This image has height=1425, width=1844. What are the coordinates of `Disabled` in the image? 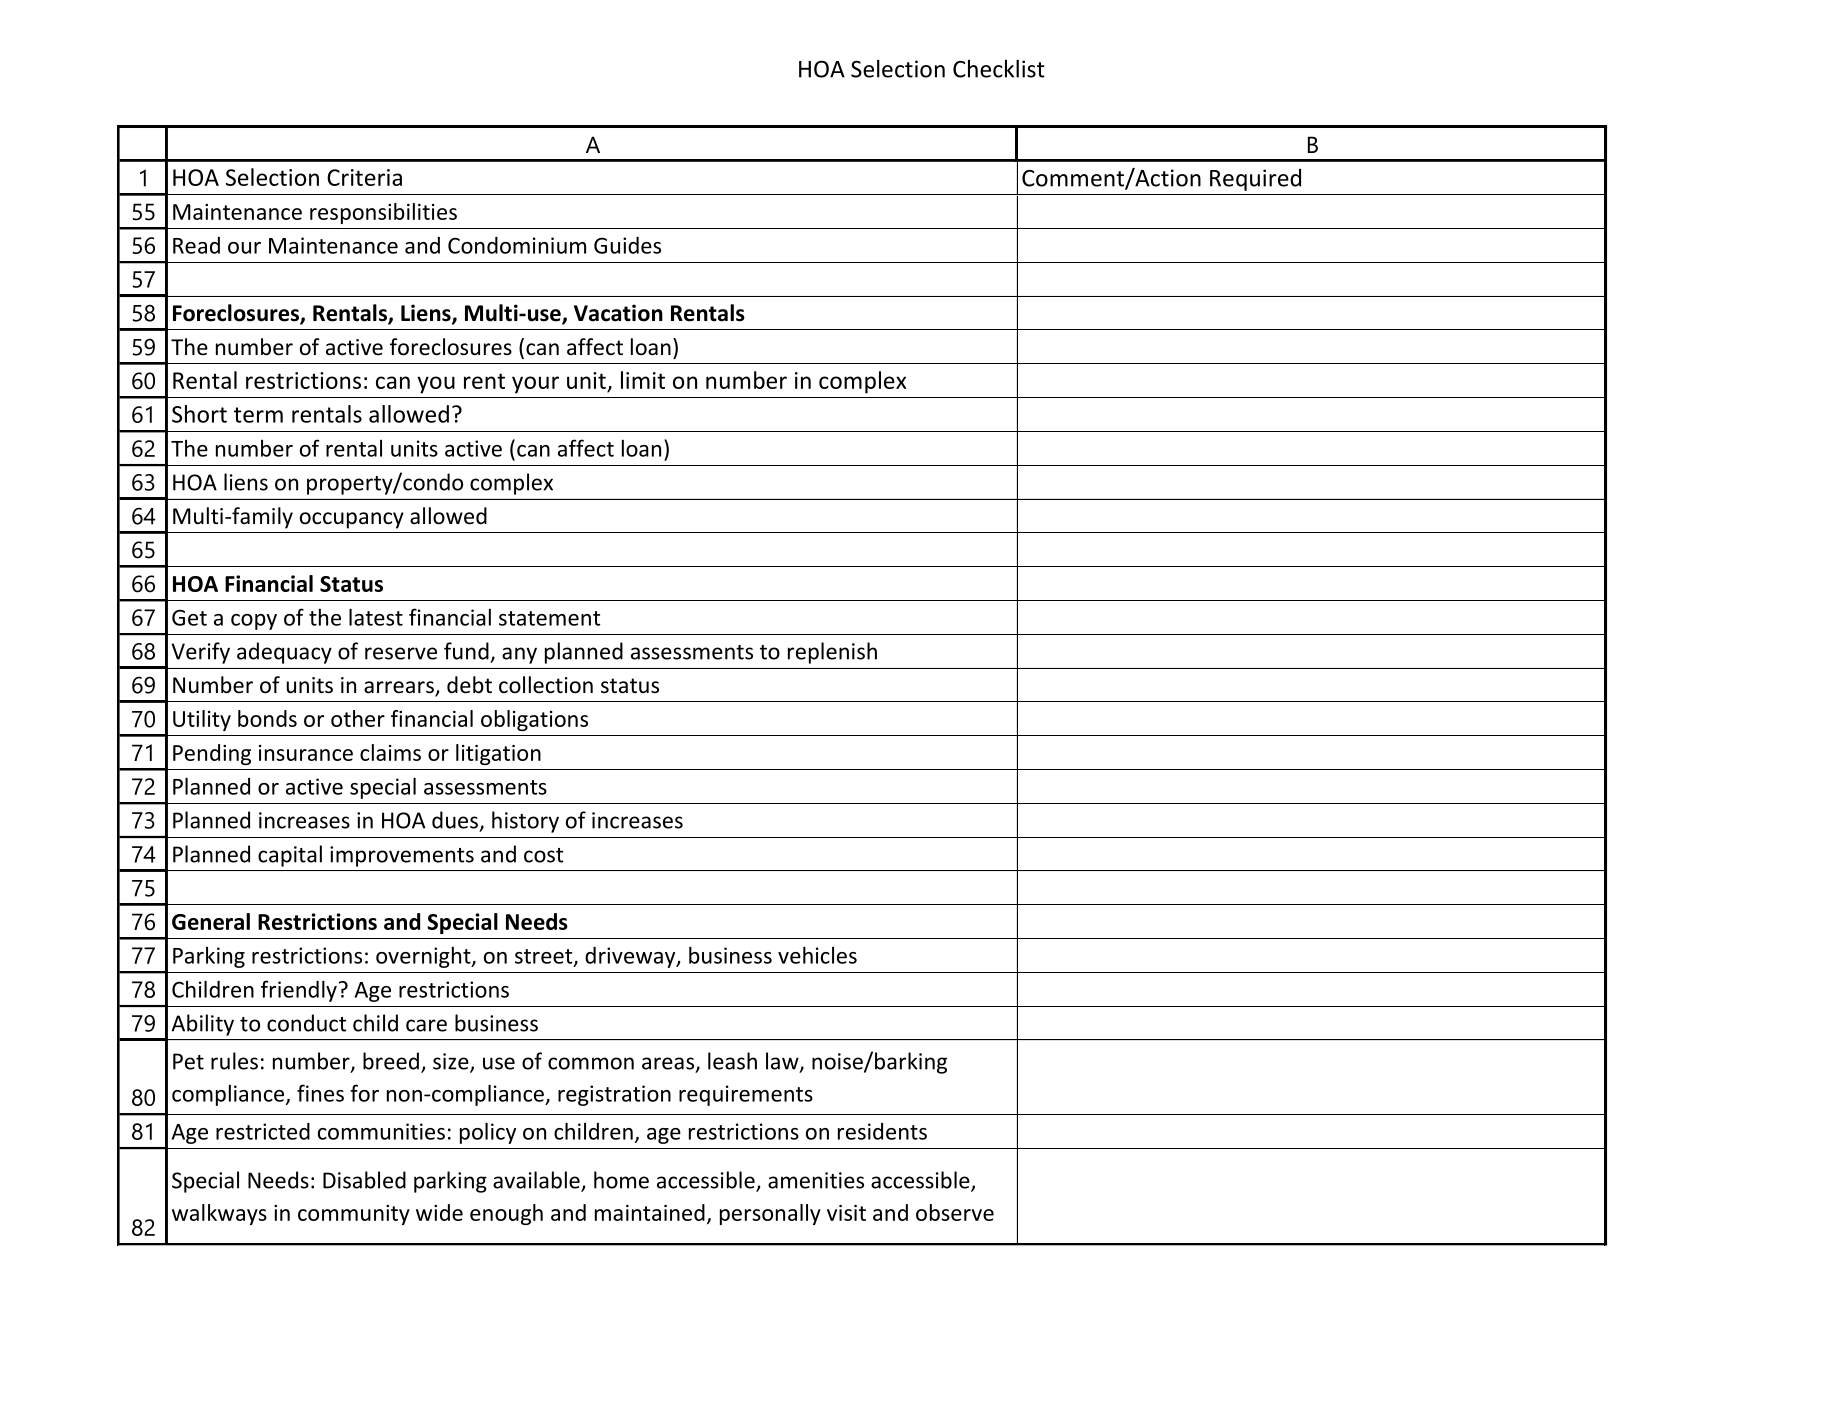 It's located at (364, 1180).
